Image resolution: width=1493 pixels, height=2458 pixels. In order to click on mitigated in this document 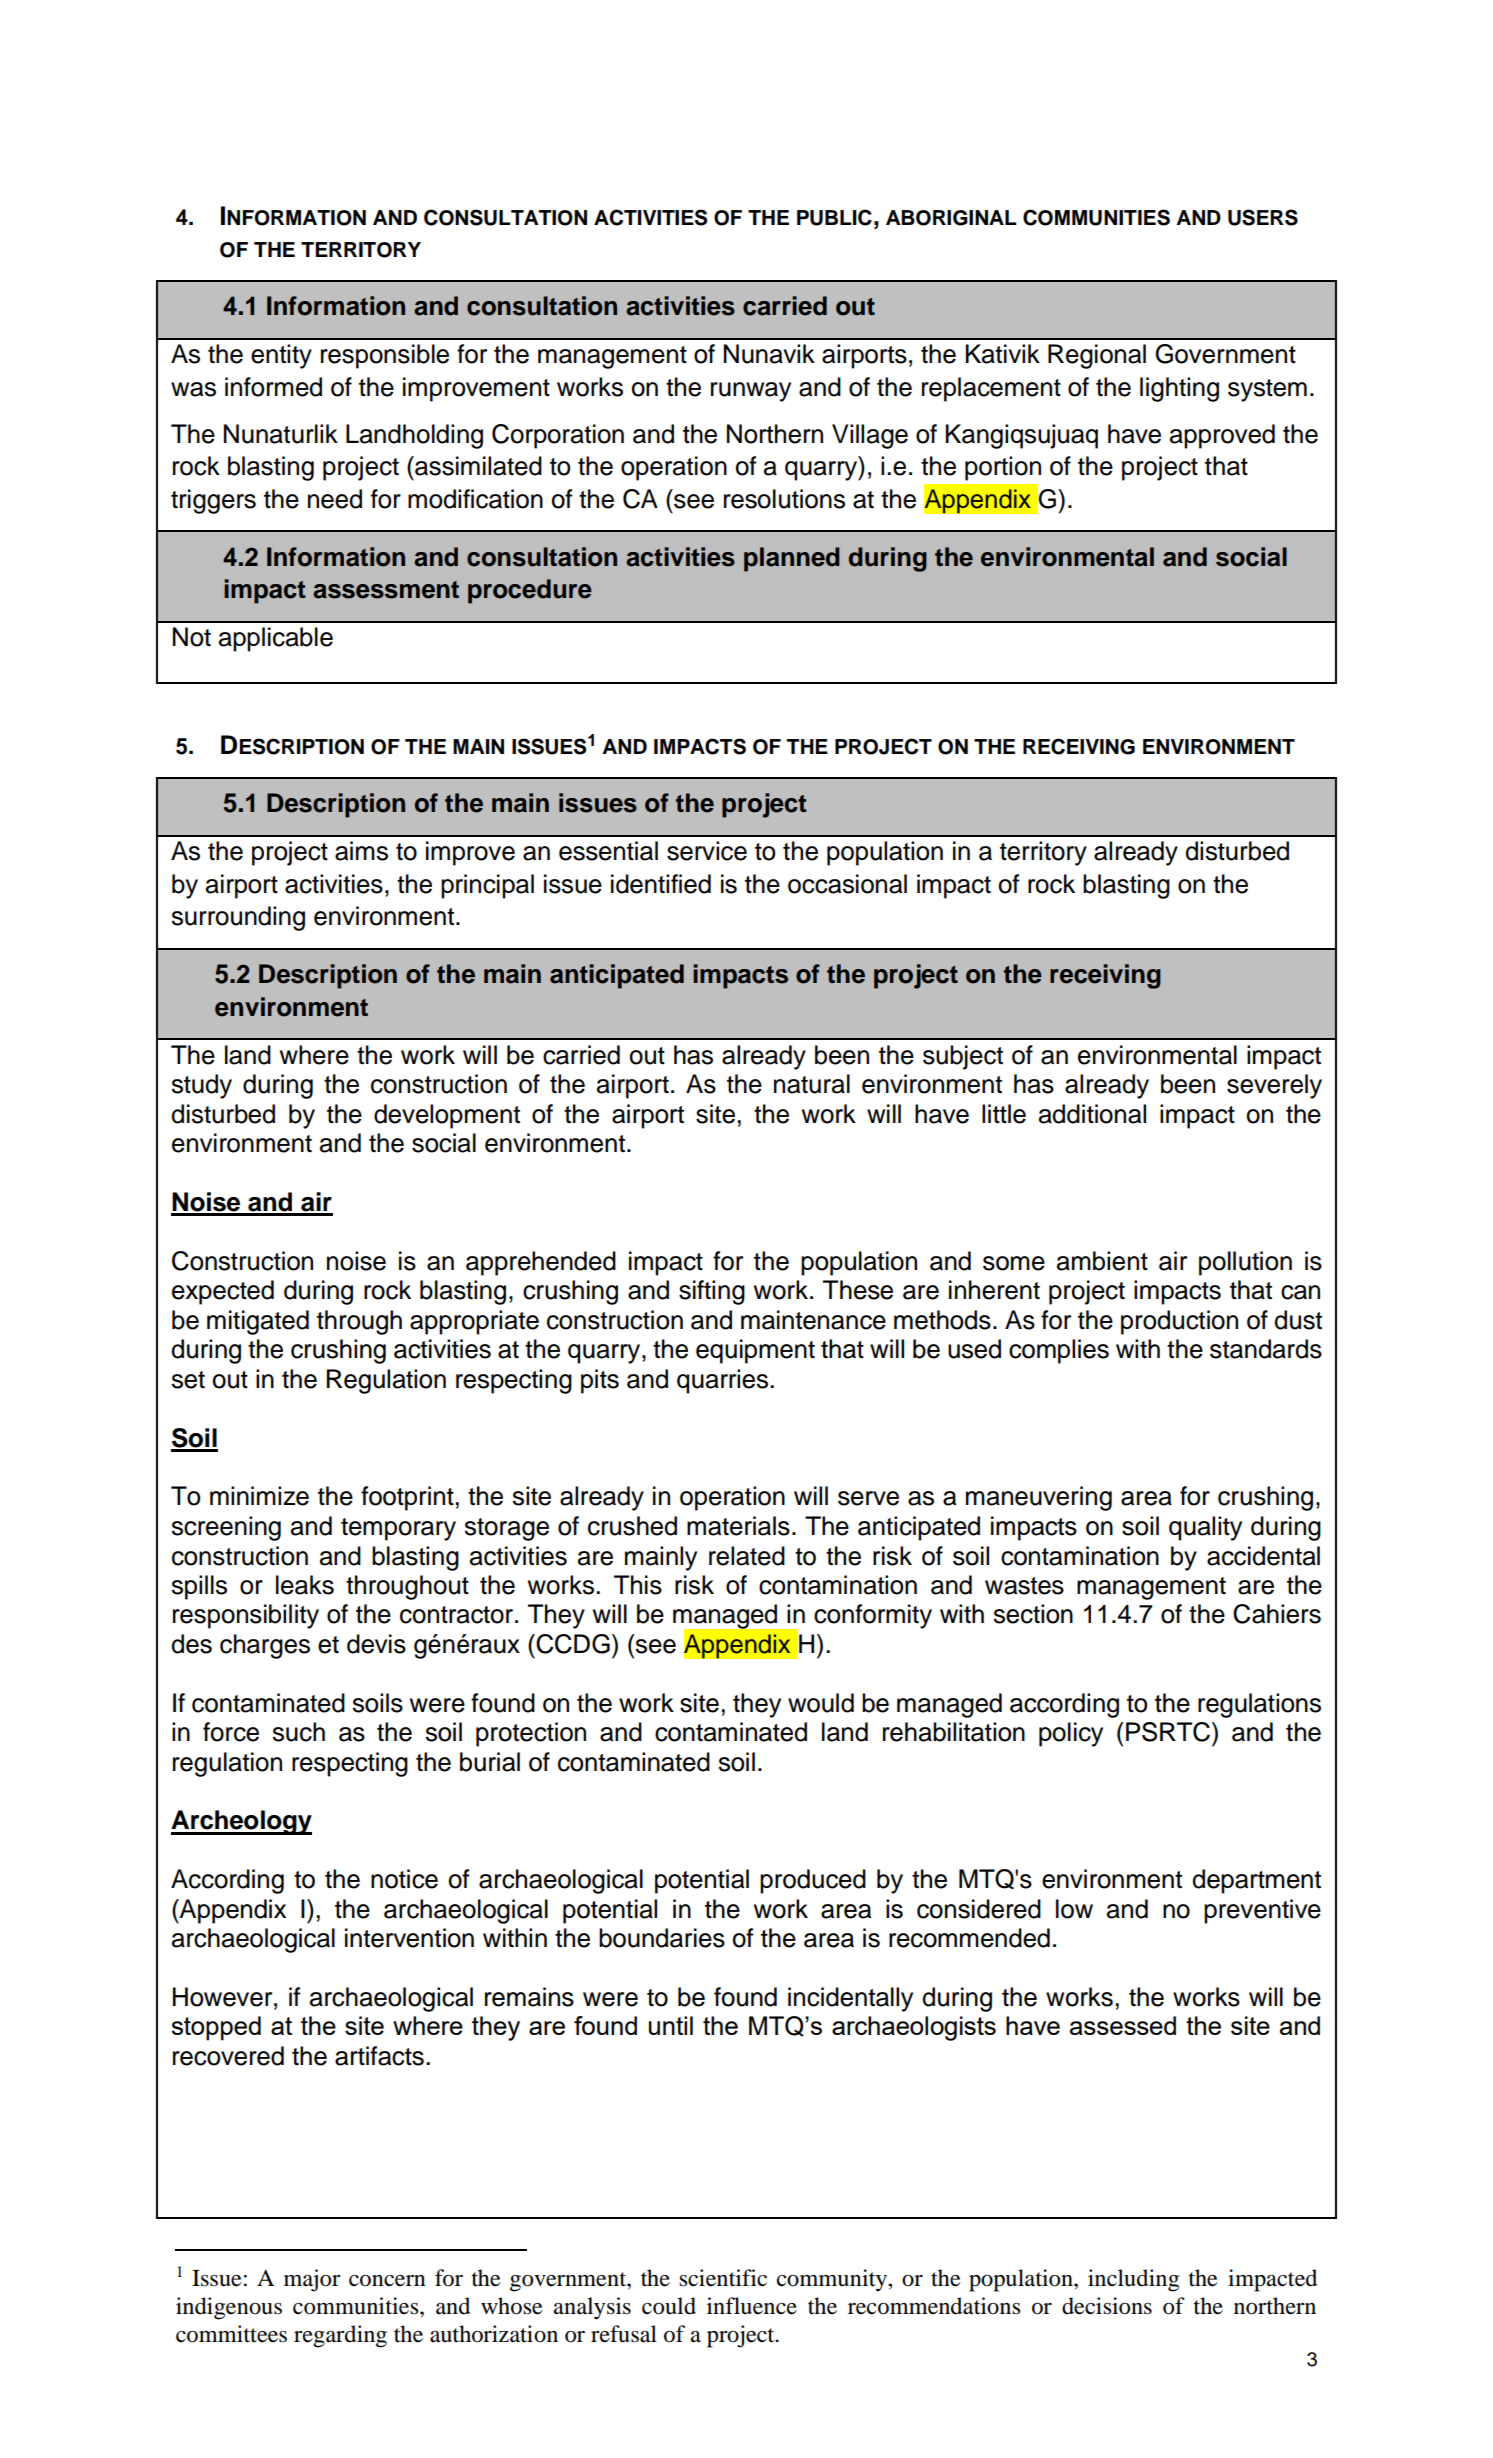, I will do `click(258, 1322)`.
